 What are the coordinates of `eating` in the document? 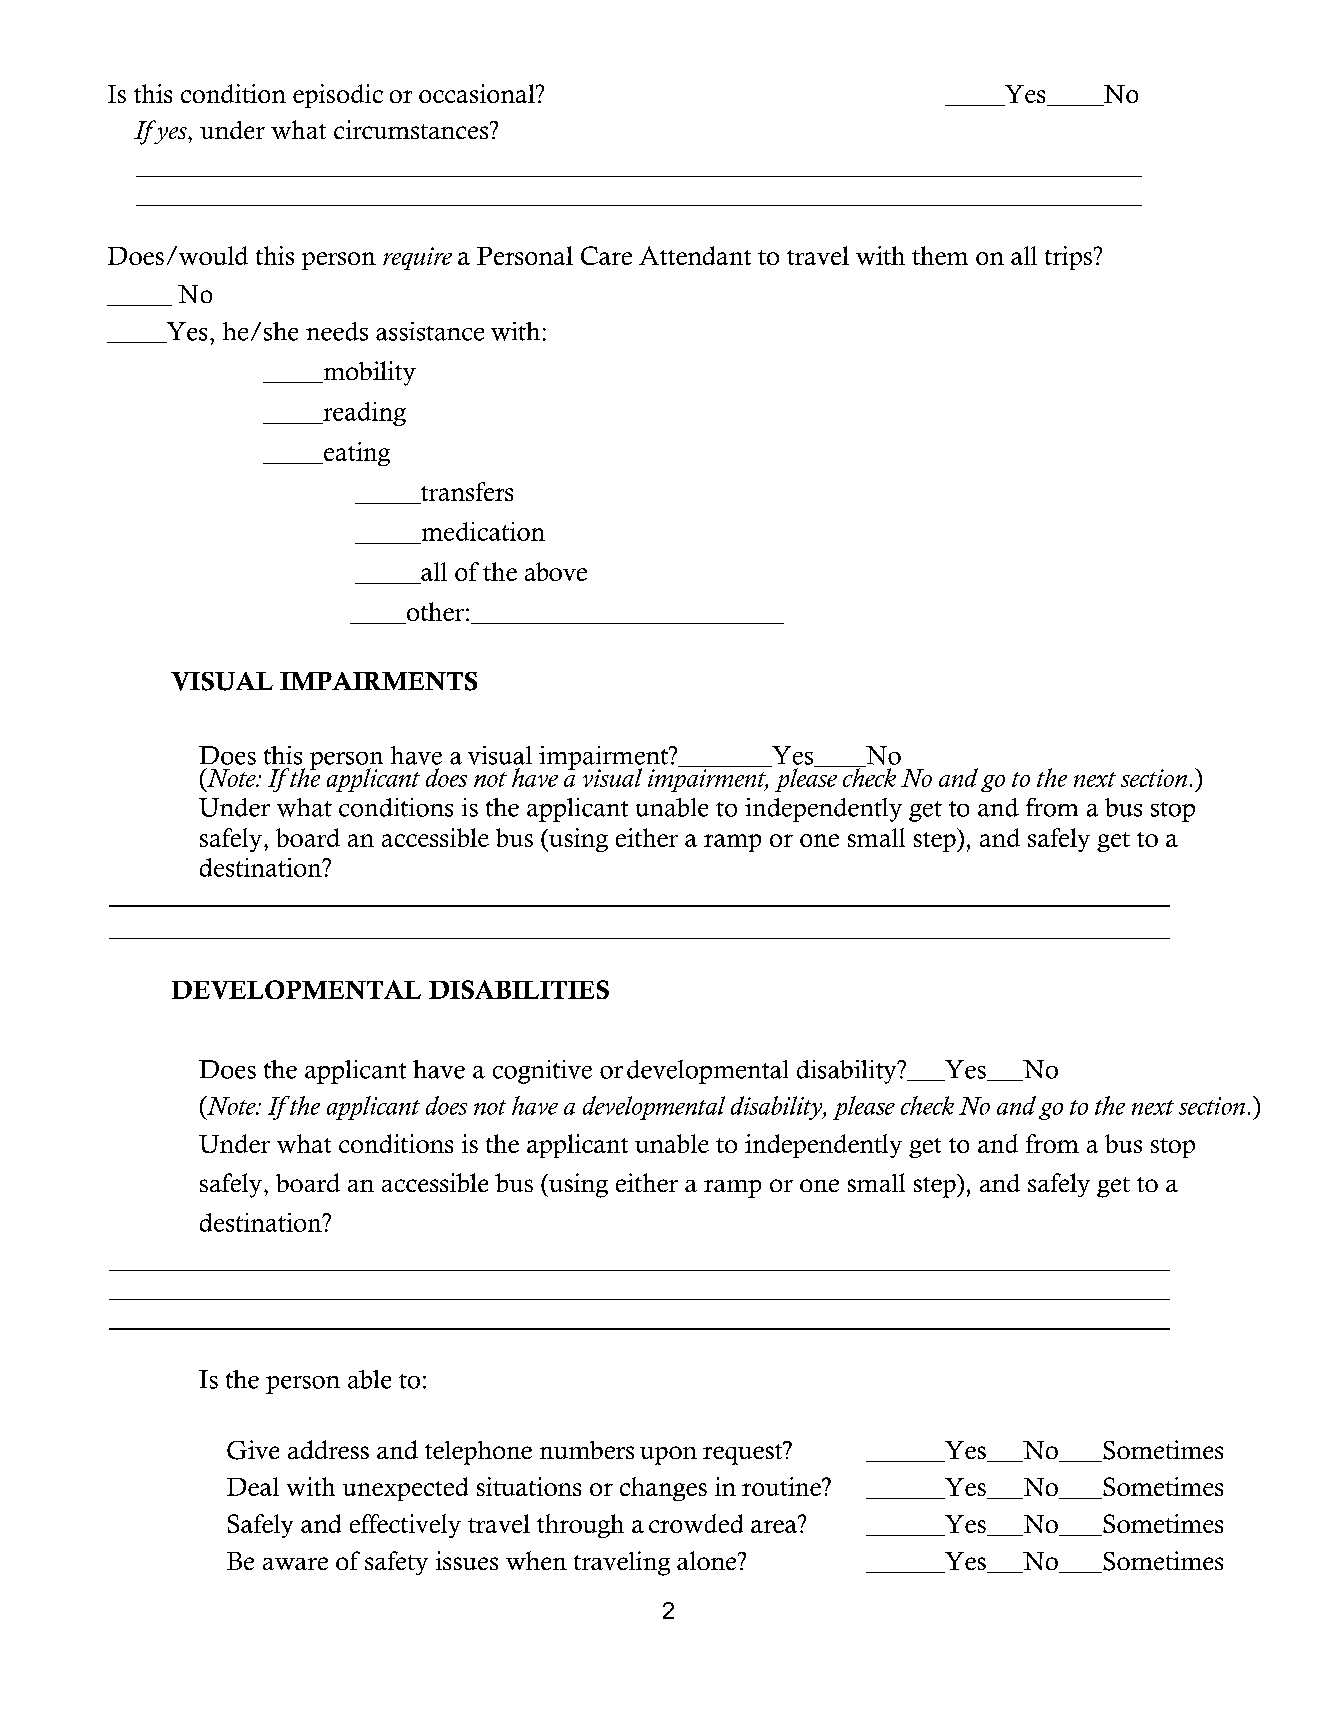 It's located at (355, 454).
